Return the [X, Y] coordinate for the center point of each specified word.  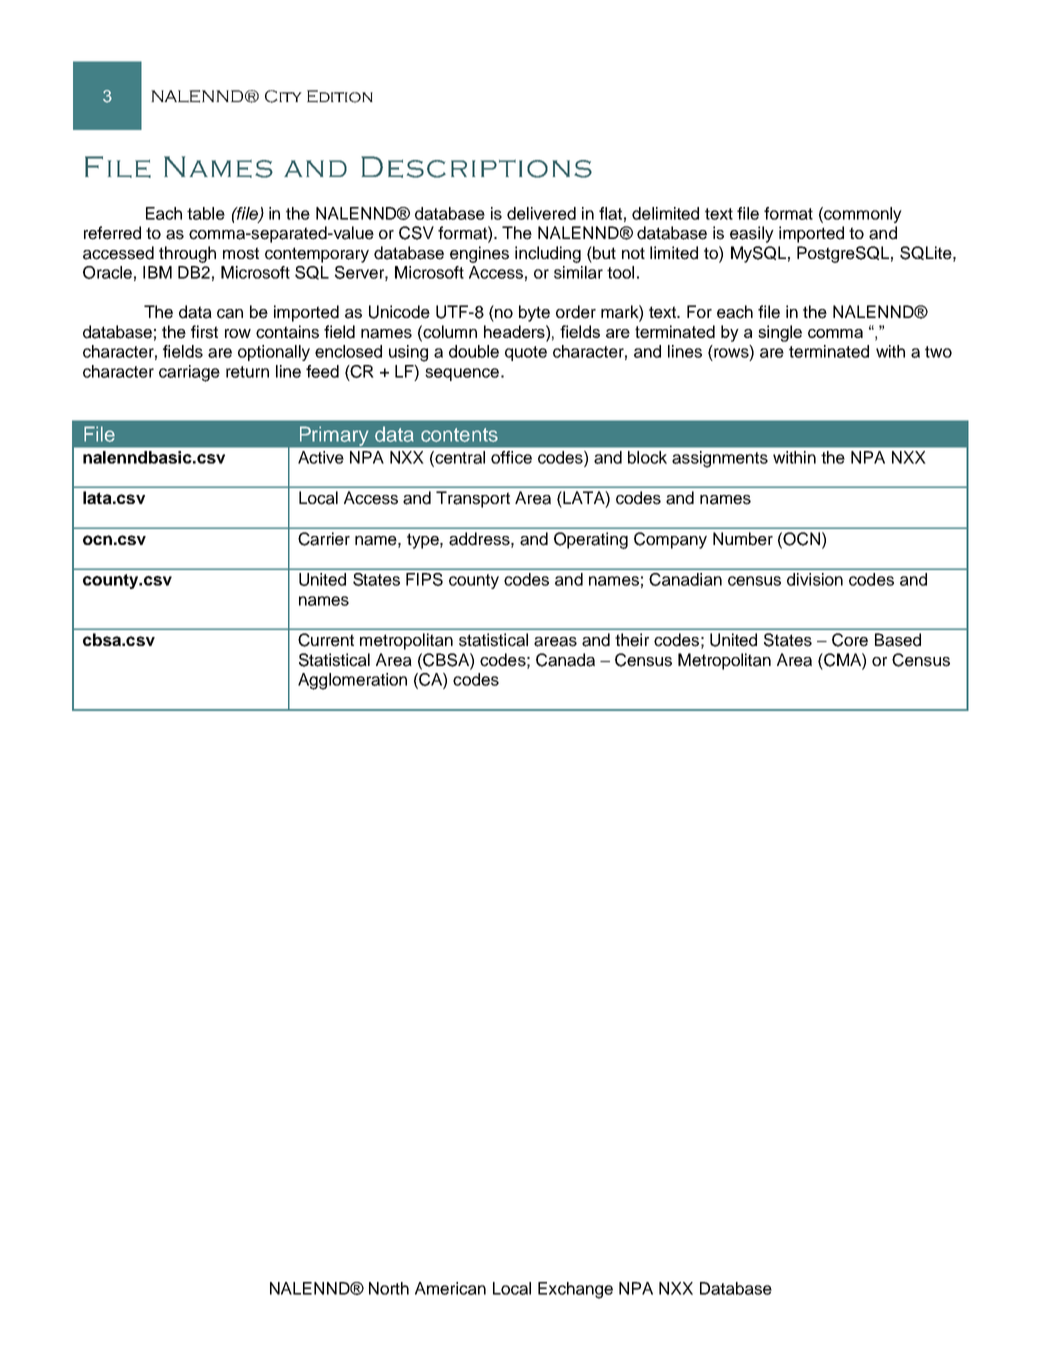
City [283, 96]
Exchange [575, 1290]
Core [850, 640]
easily [752, 234]
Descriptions [476, 167]
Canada [565, 660]
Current [326, 640]
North [389, 1288]
